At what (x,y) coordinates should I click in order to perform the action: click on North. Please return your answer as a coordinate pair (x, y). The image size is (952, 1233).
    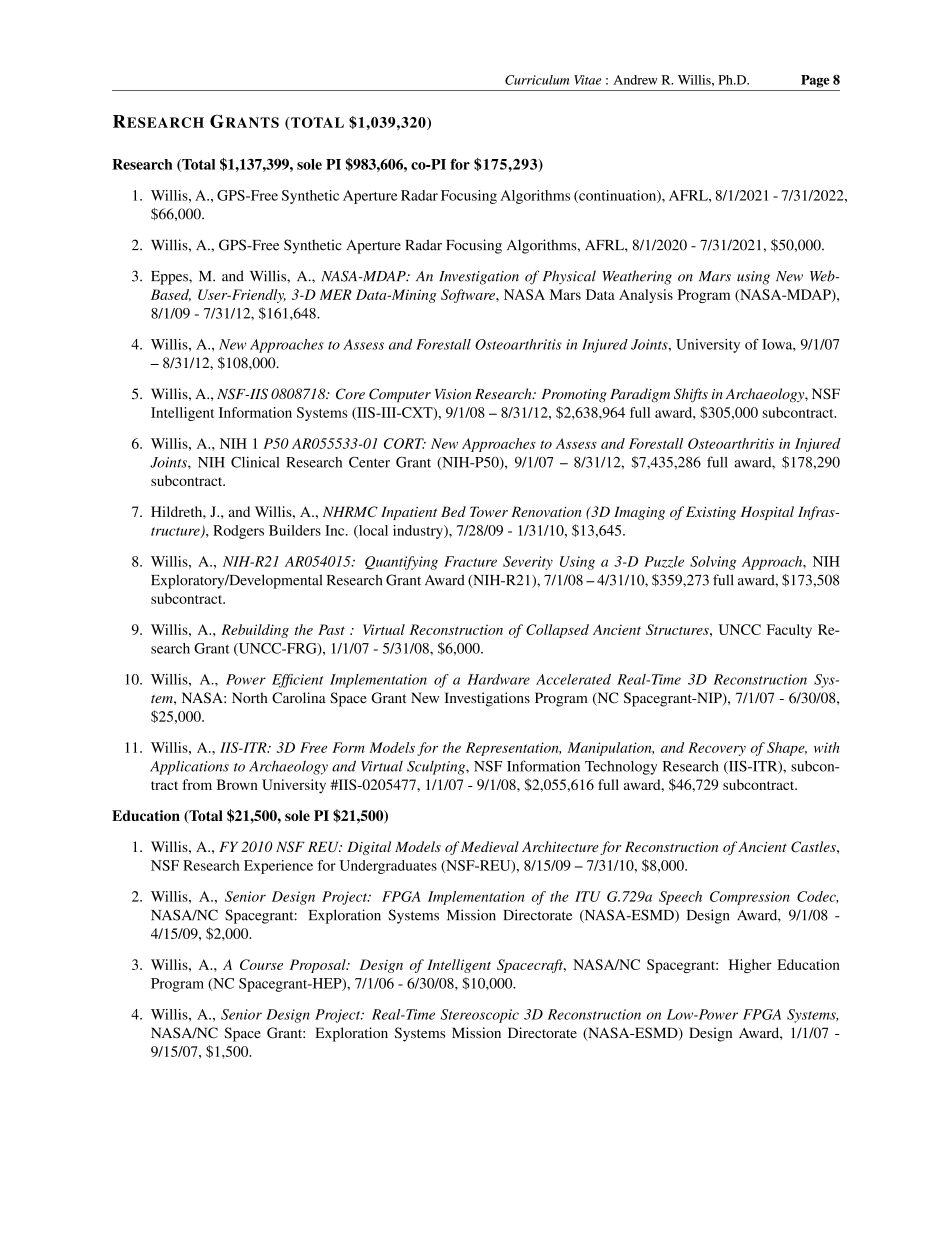
    Looking at the image, I should click on (250, 697).
